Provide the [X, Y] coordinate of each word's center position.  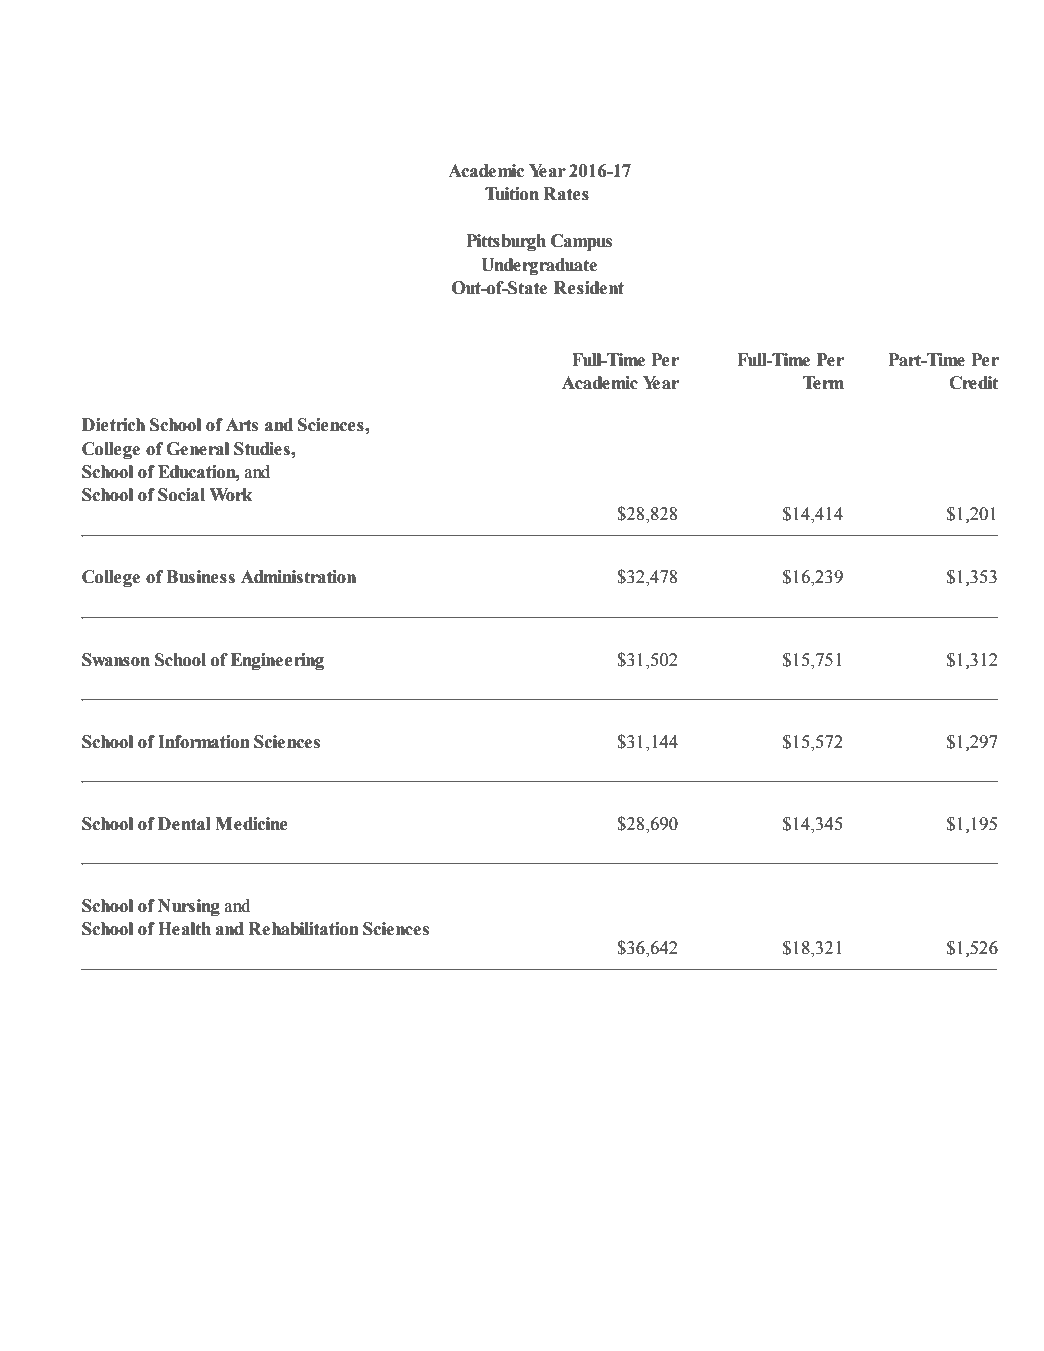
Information [204, 742]
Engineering [277, 661]
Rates [566, 194]
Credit [973, 383]
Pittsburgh [506, 242]
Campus [581, 242]
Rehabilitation [303, 929]
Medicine [251, 824]
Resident [589, 288]
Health [184, 929]
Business [200, 577]
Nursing [189, 907]
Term [823, 383]
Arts [242, 425]
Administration [298, 577]
